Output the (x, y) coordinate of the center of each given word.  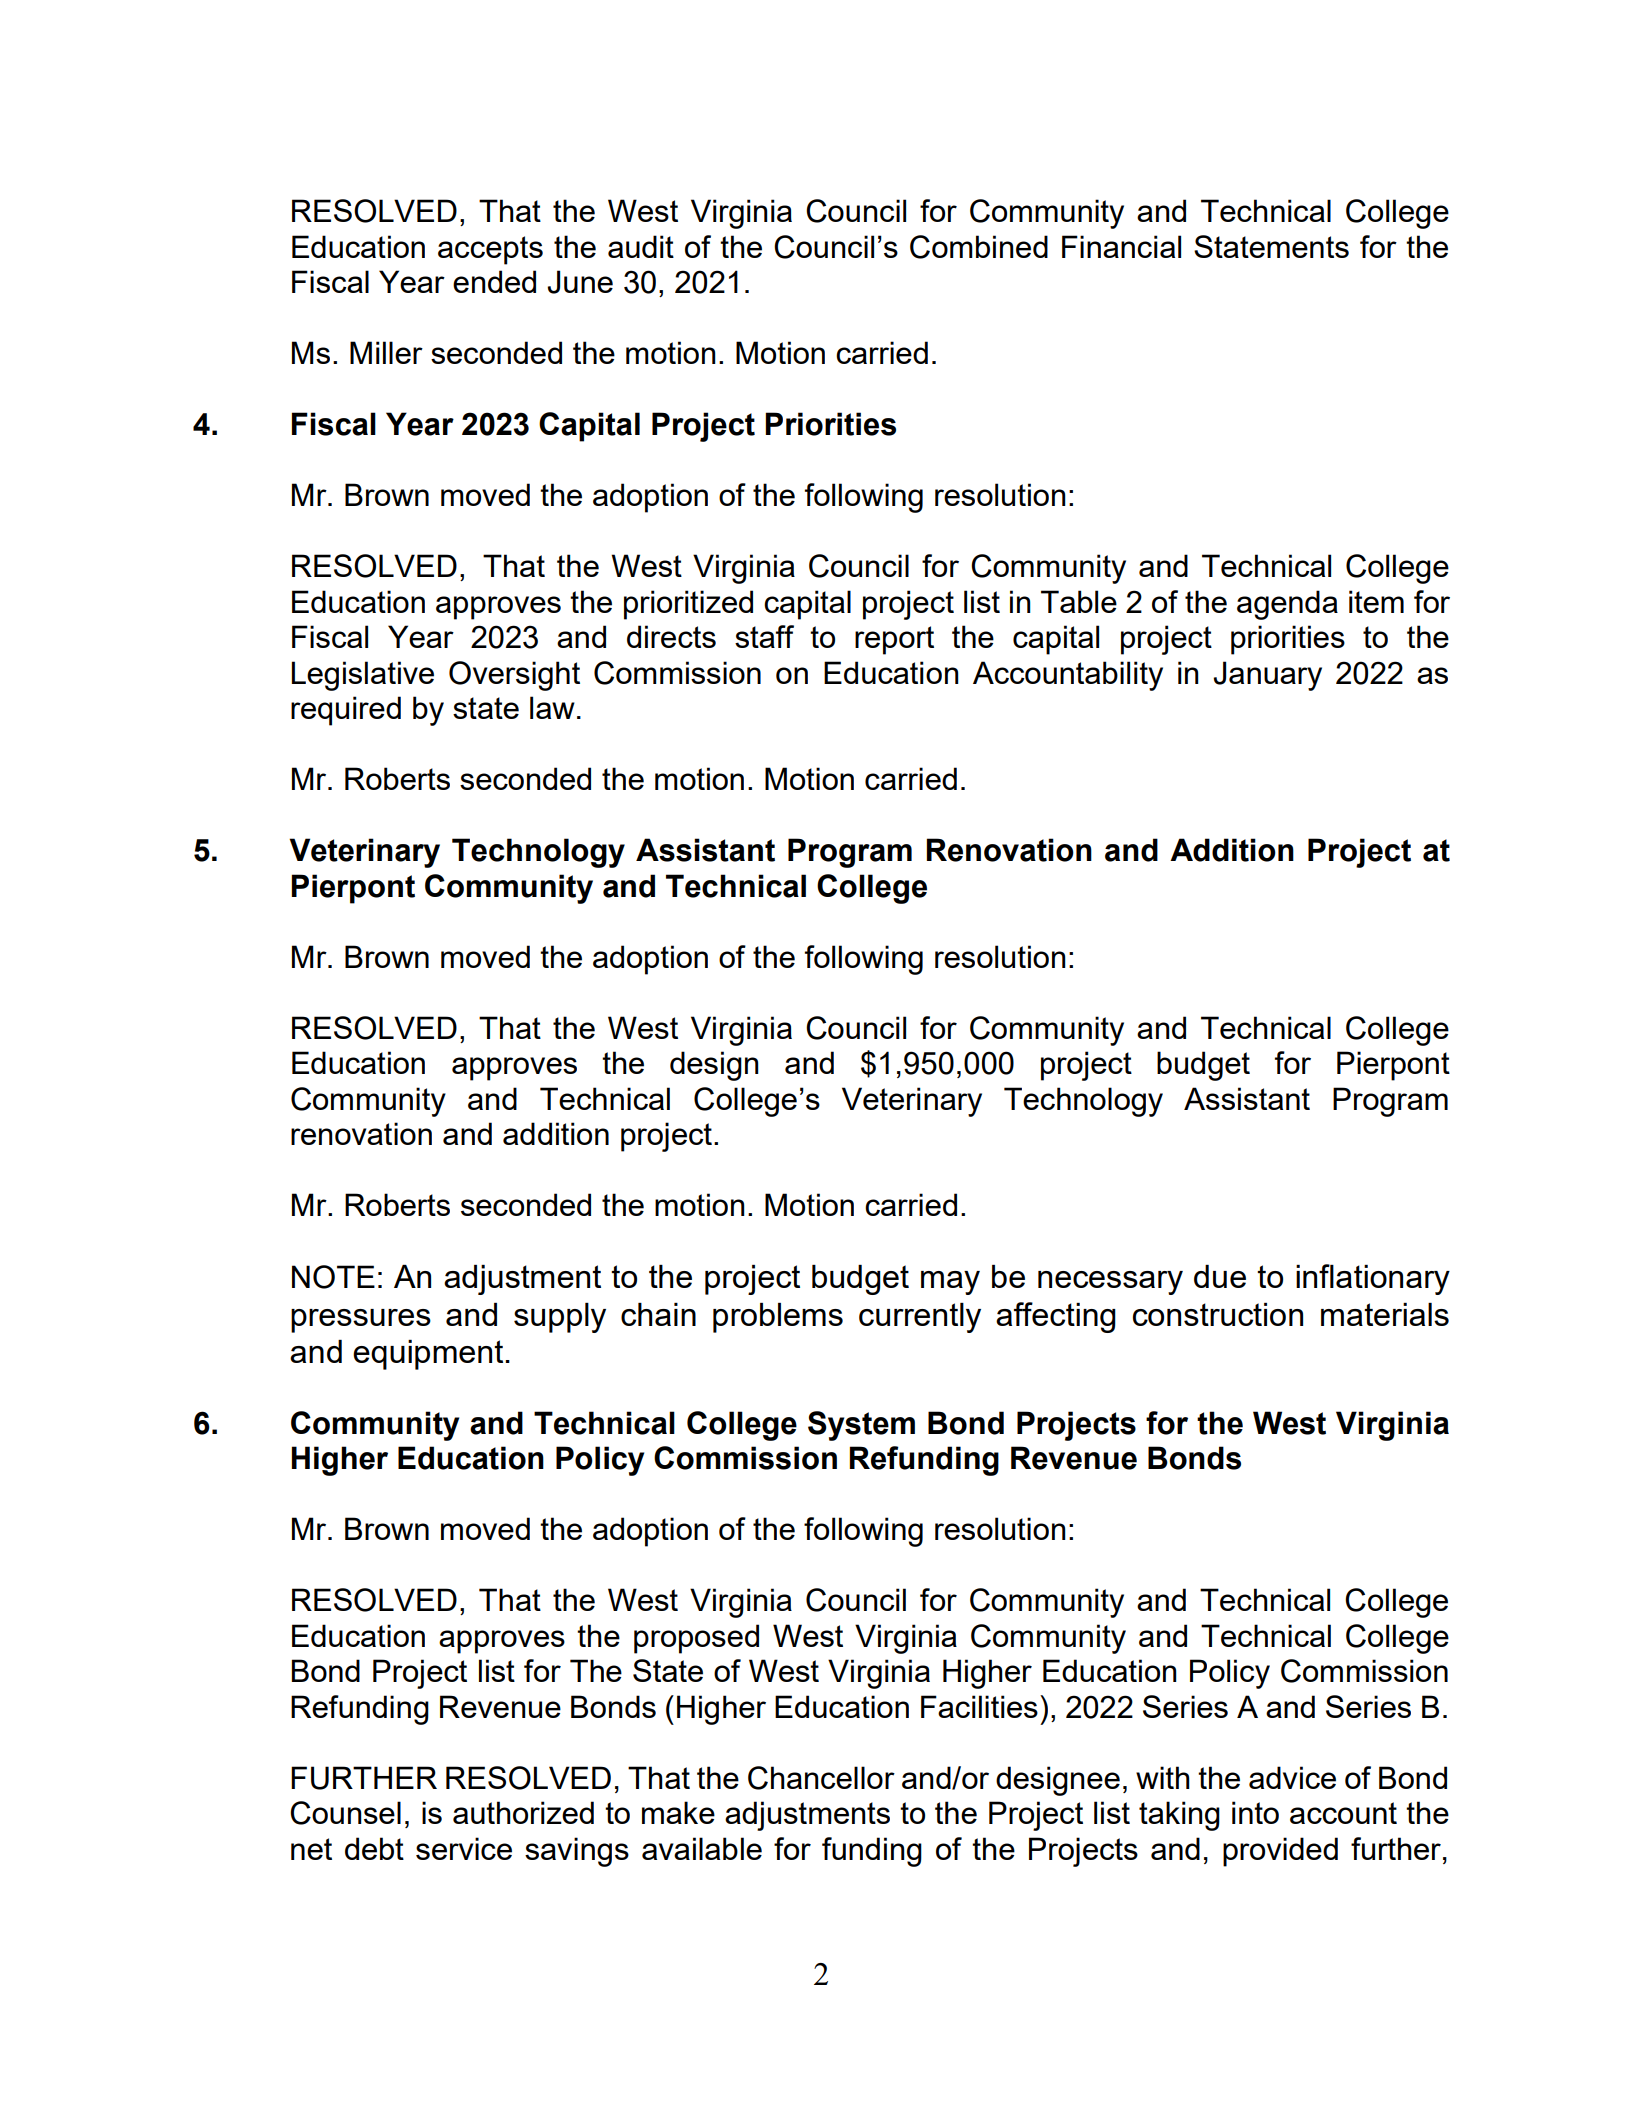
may (950, 1283)
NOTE (333, 1277)
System (861, 1426)
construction (1218, 1314)
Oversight (514, 676)
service (464, 1848)
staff (764, 636)
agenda (1287, 605)
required (346, 711)
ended (494, 281)
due (1220, 1276)
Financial (1121, 246)
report (894, 640)
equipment (429, 1355)
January (1267, 676)
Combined (979, 247)
